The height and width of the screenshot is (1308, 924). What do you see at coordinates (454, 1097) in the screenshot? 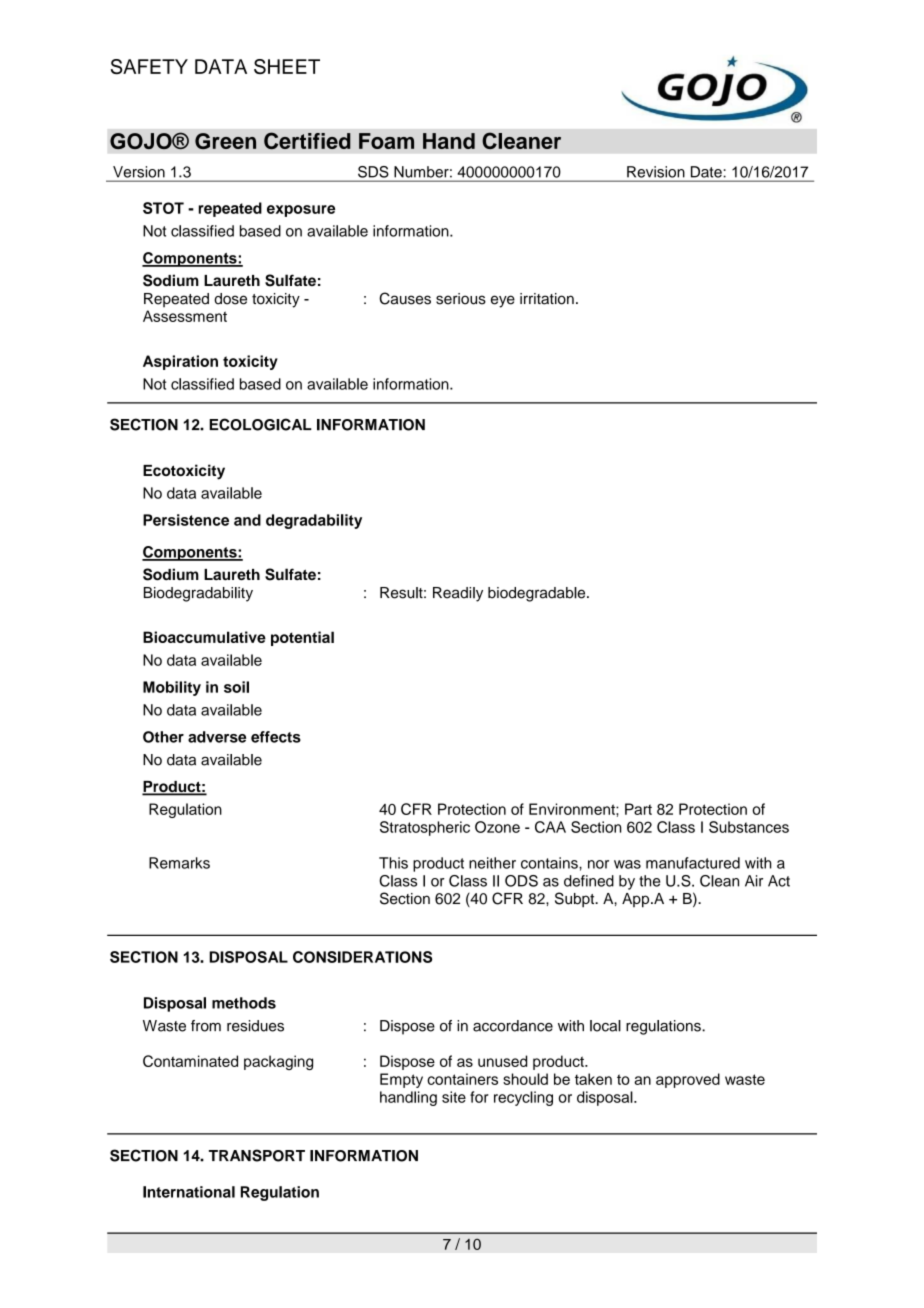
I see `site` at bounding box center [454, 1097].
